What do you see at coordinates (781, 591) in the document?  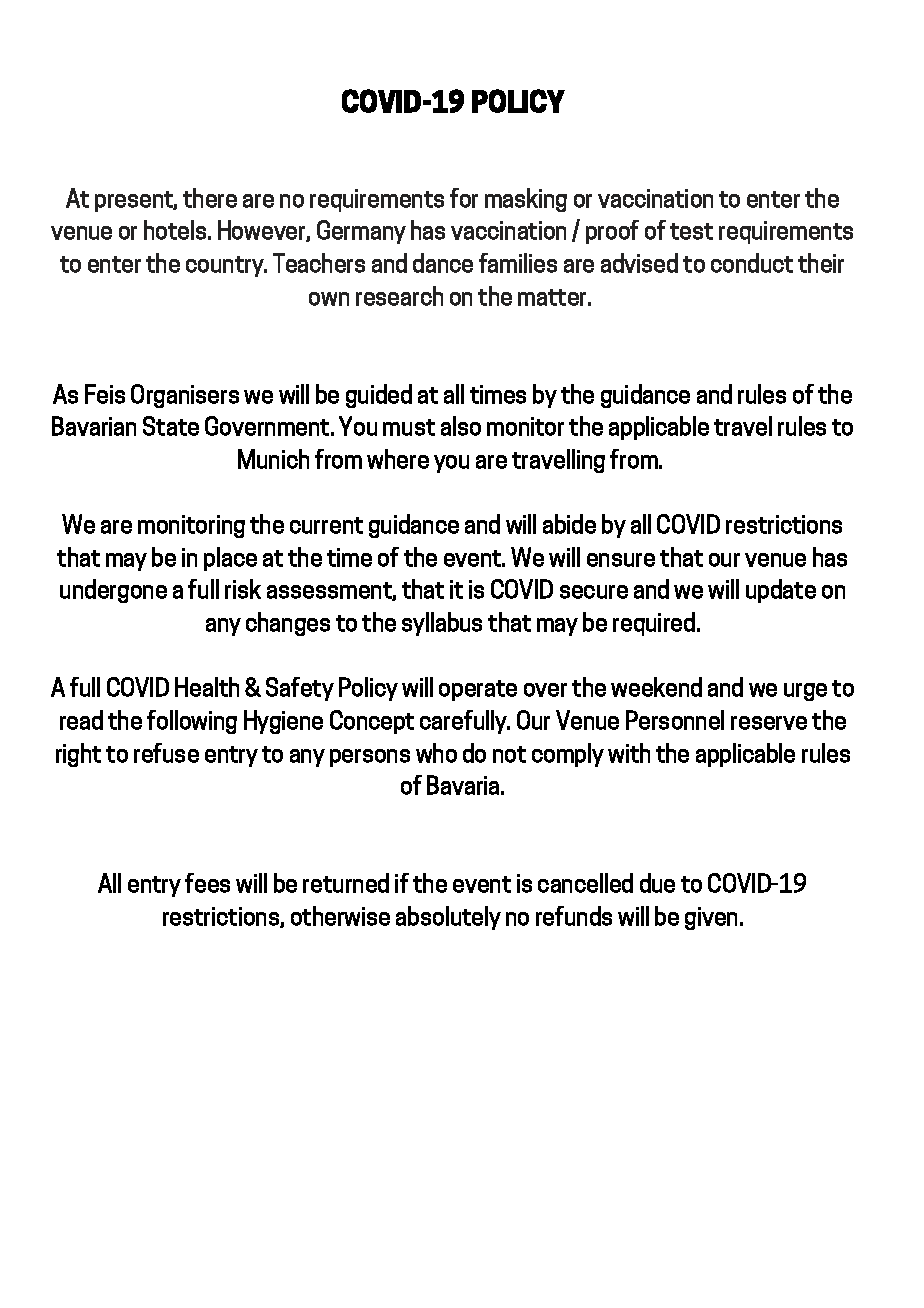 I see `update` at bounding box center [781, 591].
